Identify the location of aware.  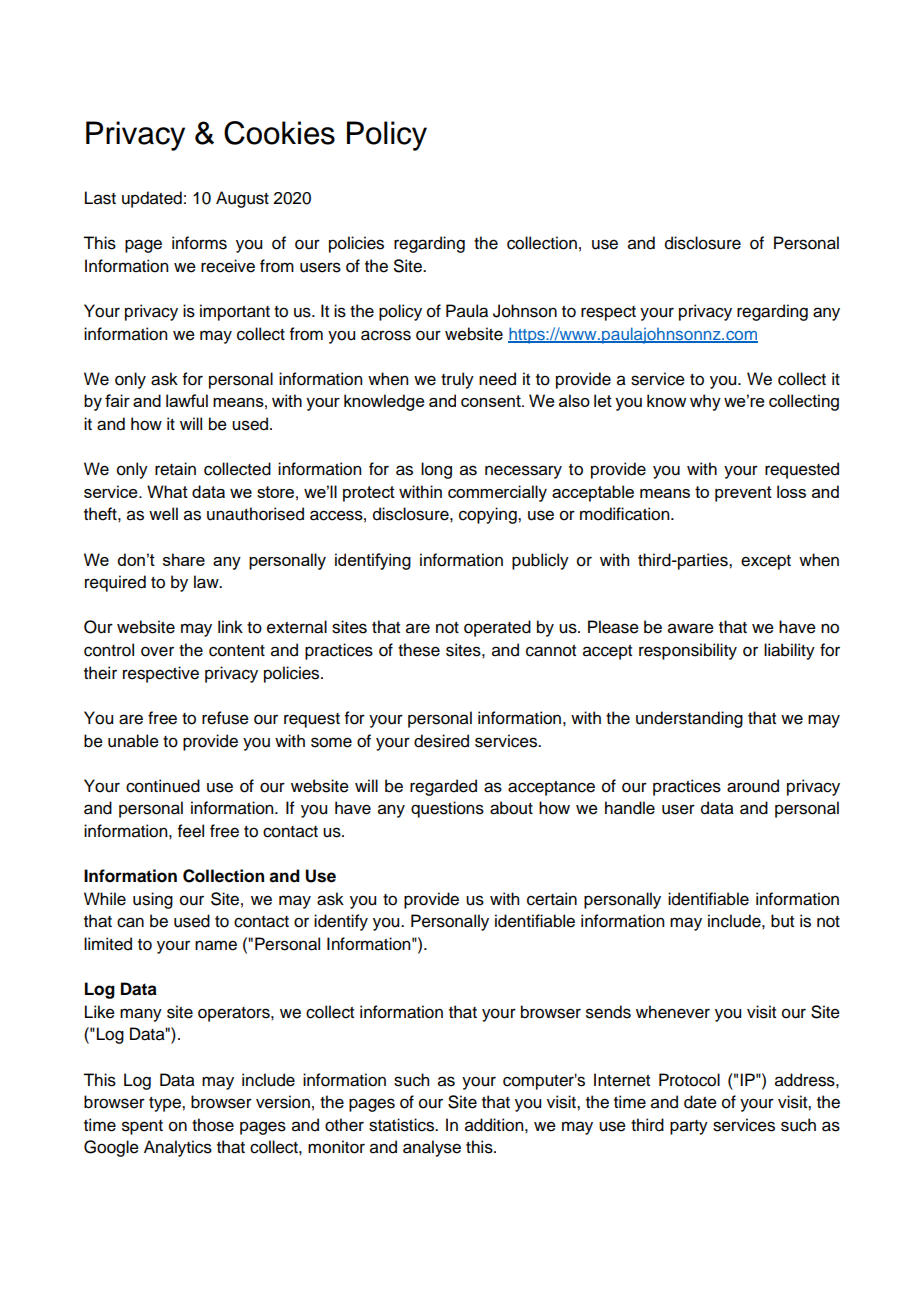
(691, 628).
